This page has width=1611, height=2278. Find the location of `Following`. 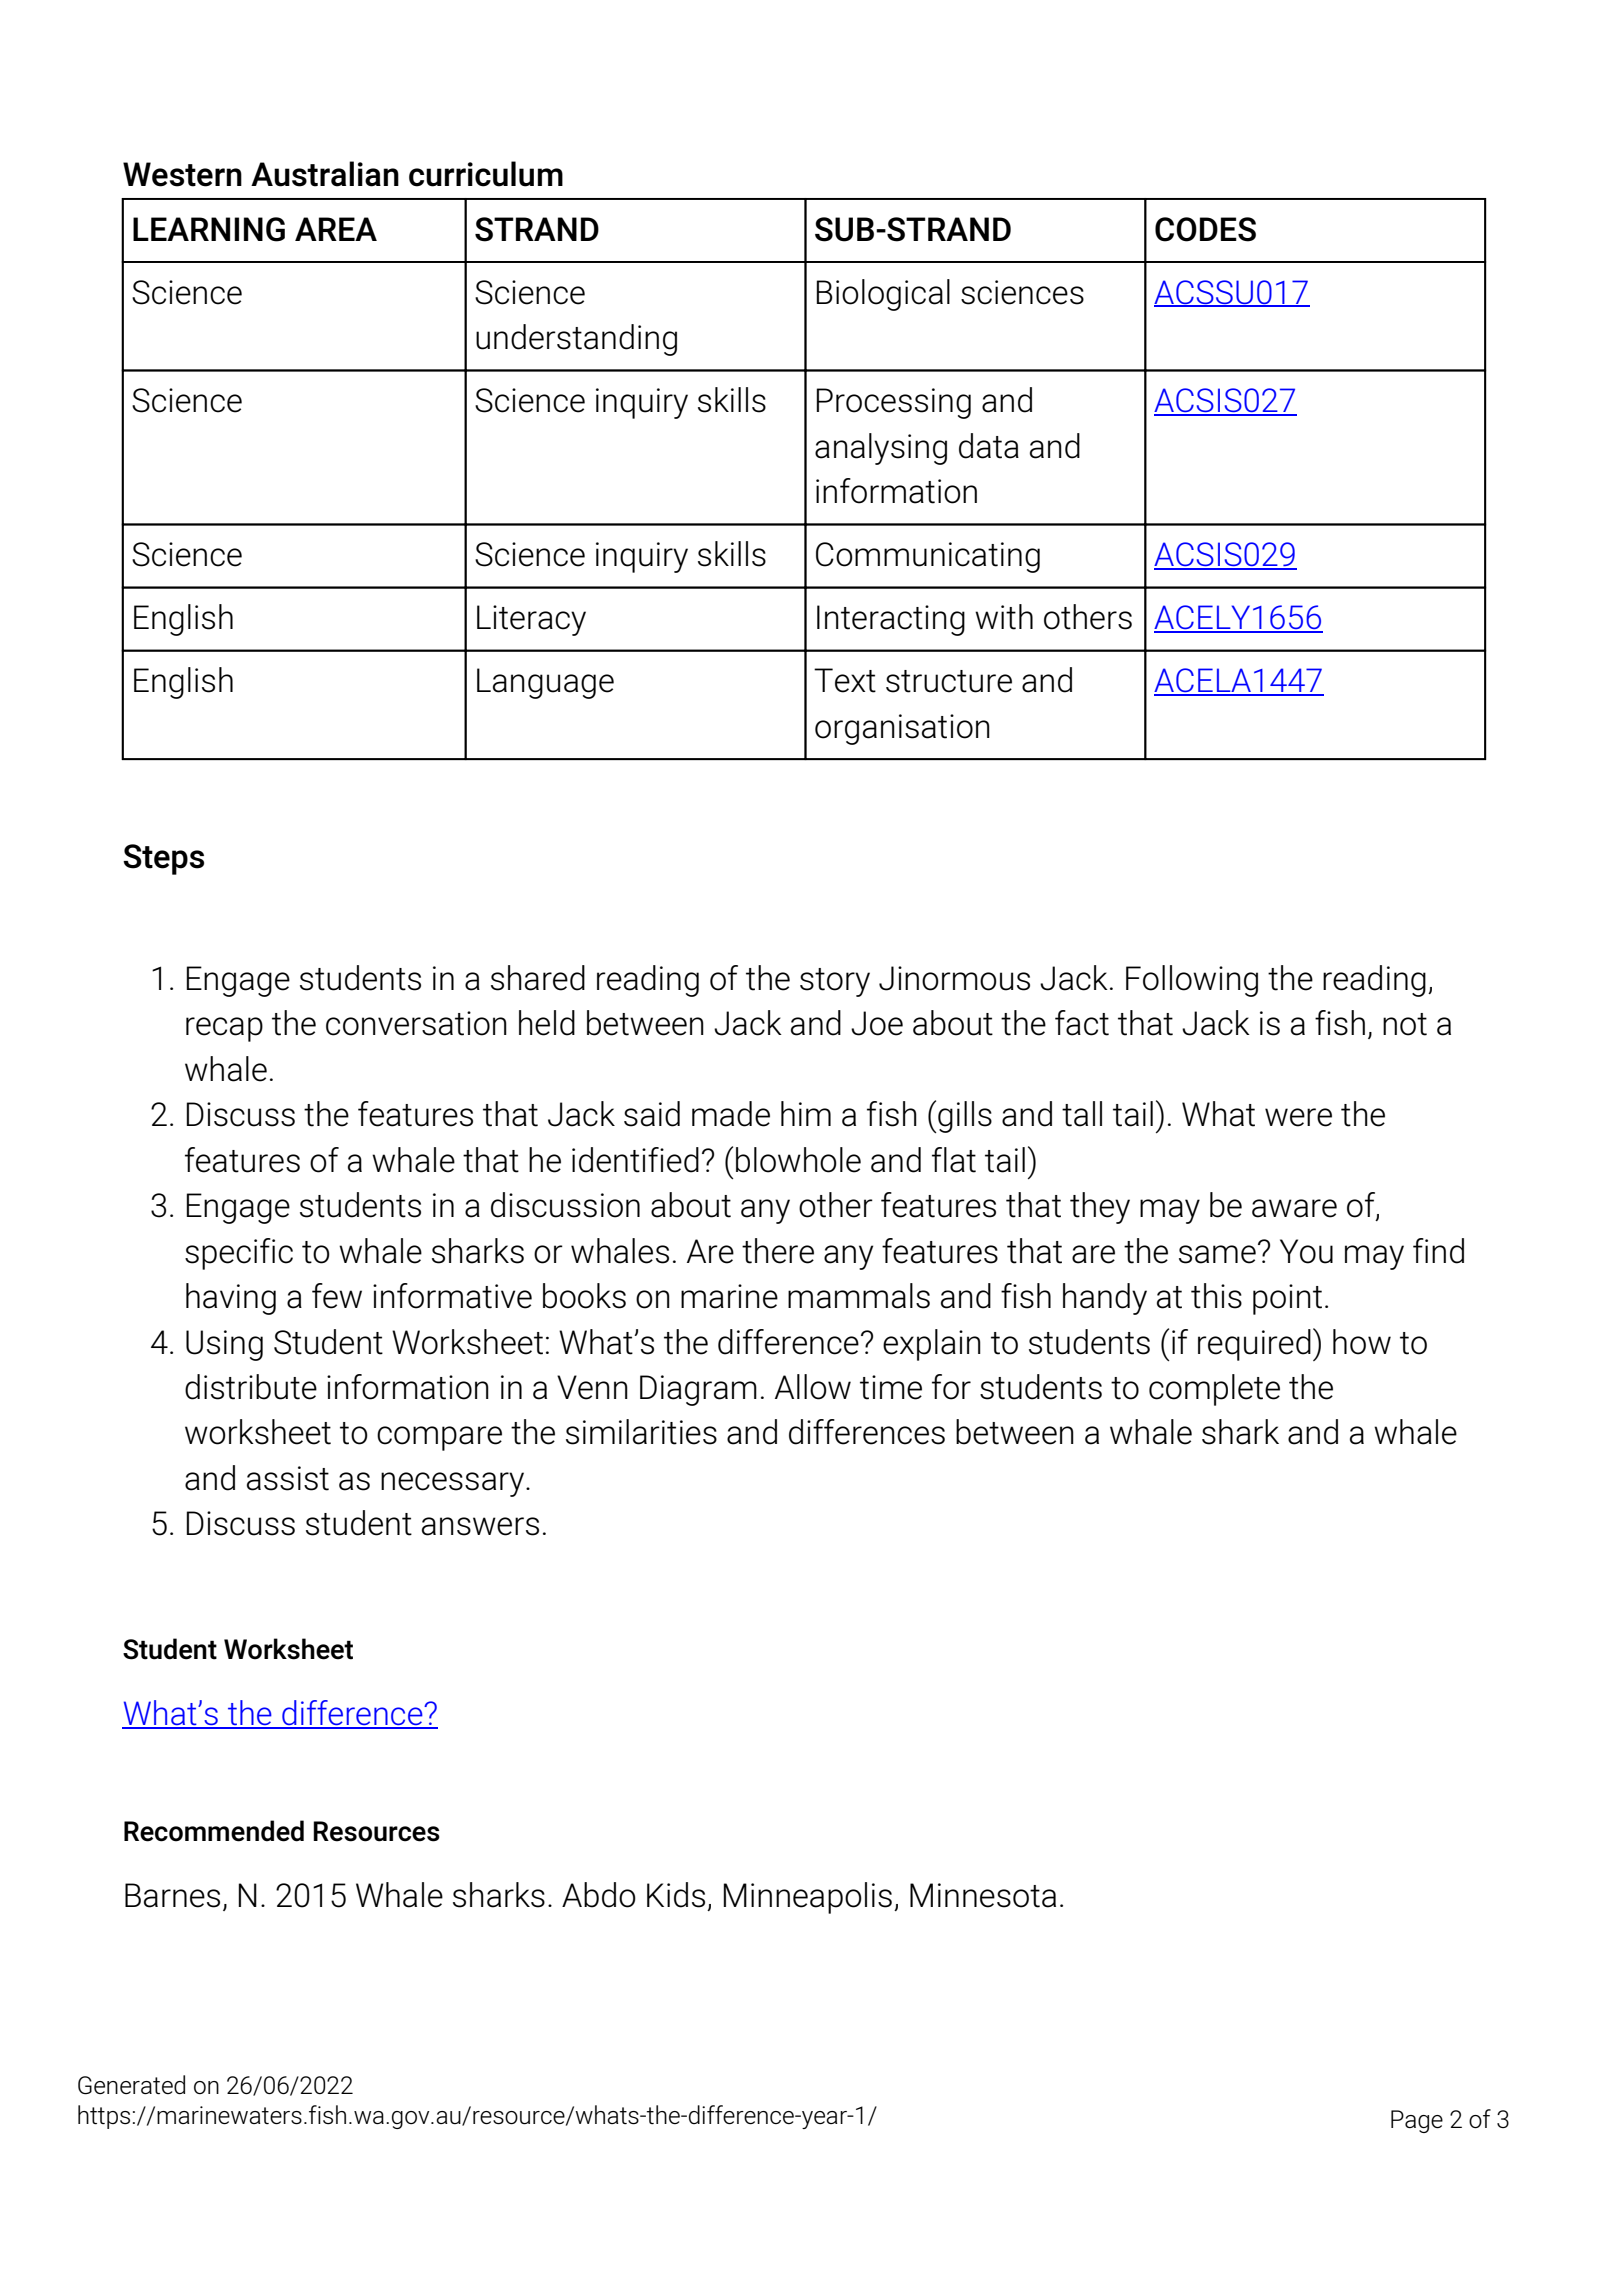

Following is located at coordinates (1192, 981).
